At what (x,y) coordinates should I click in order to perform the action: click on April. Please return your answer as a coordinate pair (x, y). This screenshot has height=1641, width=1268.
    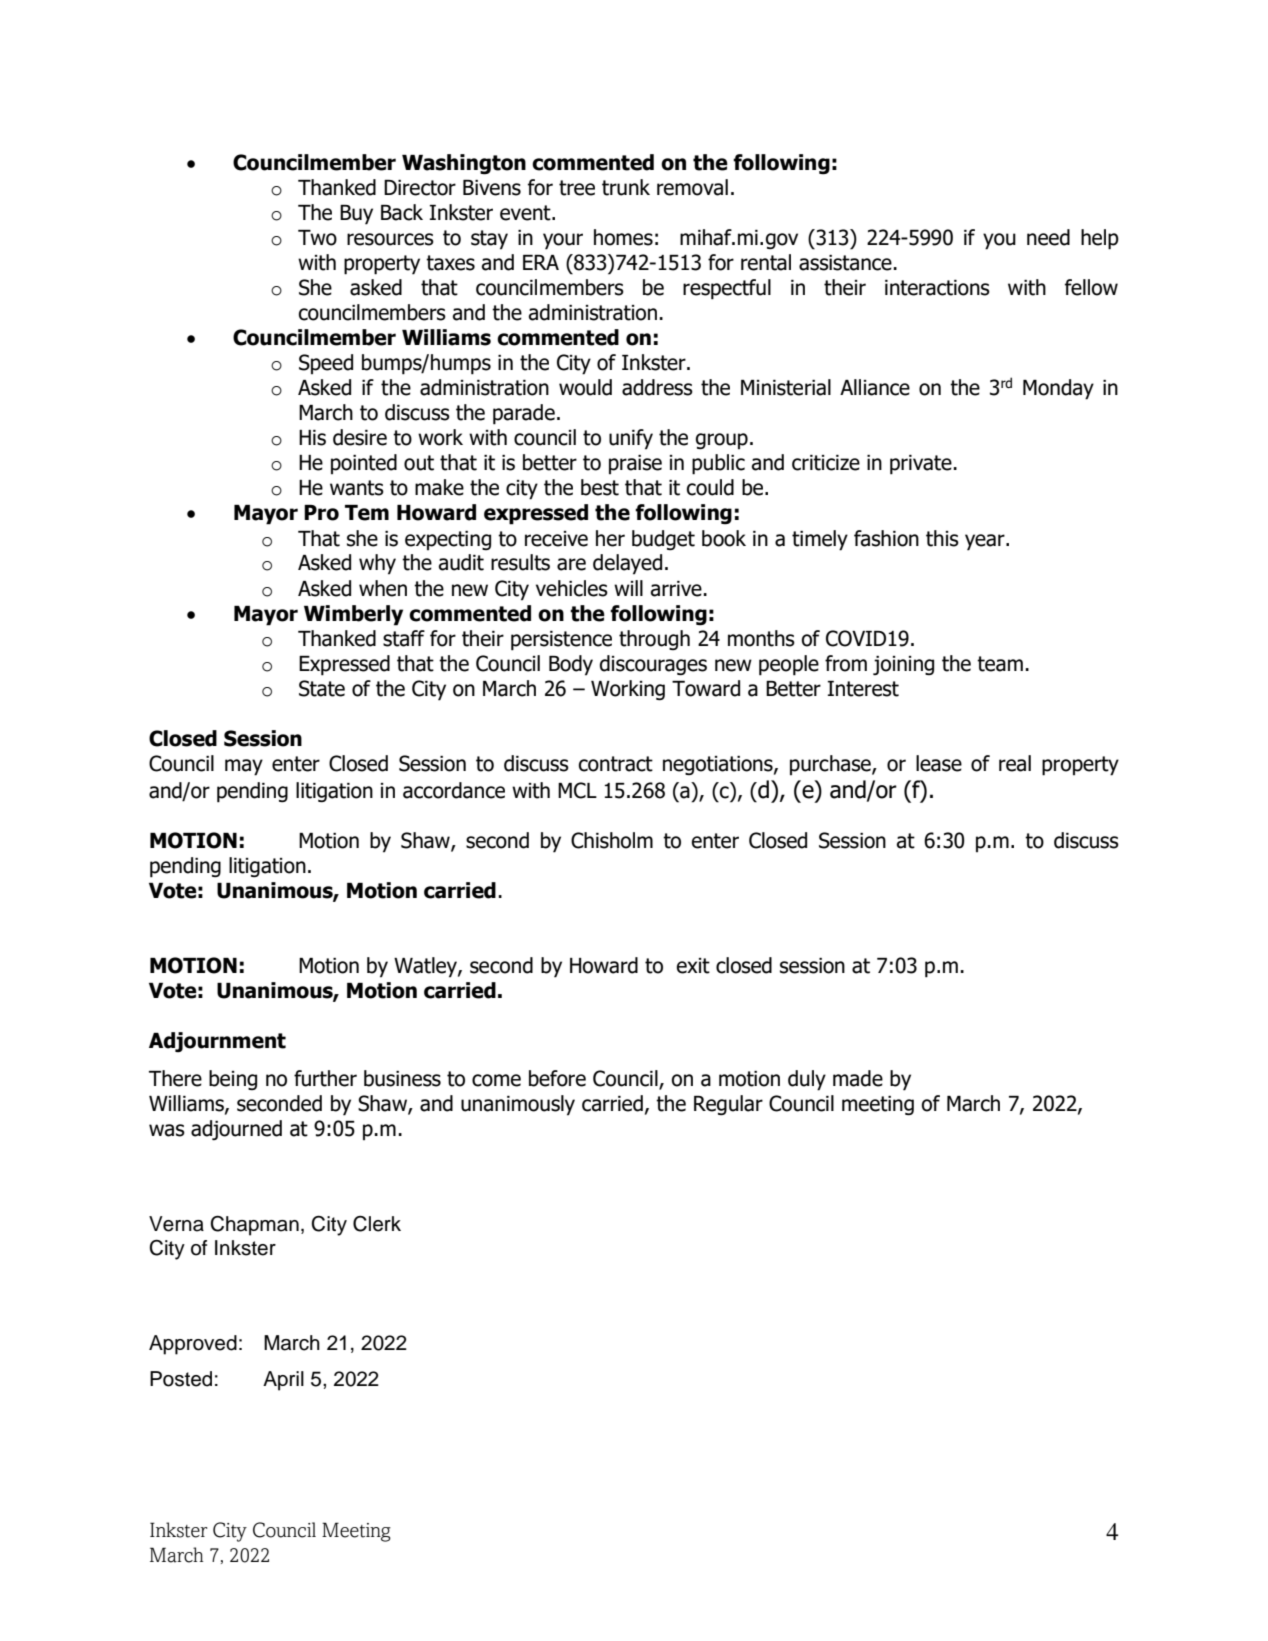
    Looking at the image, I should click on (283, 1381).
